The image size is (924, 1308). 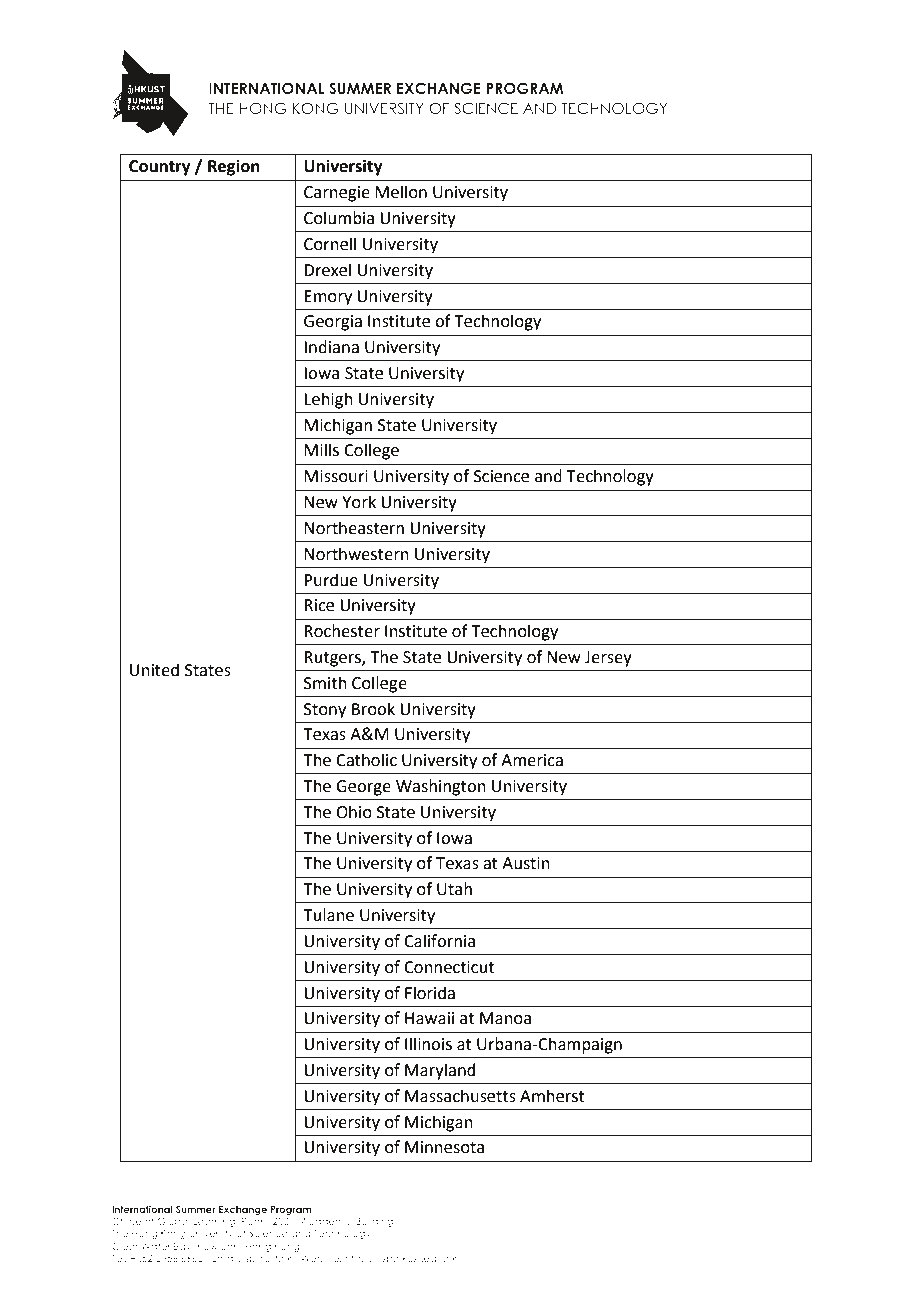 What do you see at coordinates (532, 760) in the screenshot?
I see `America` at bounding box center [532, 760].
